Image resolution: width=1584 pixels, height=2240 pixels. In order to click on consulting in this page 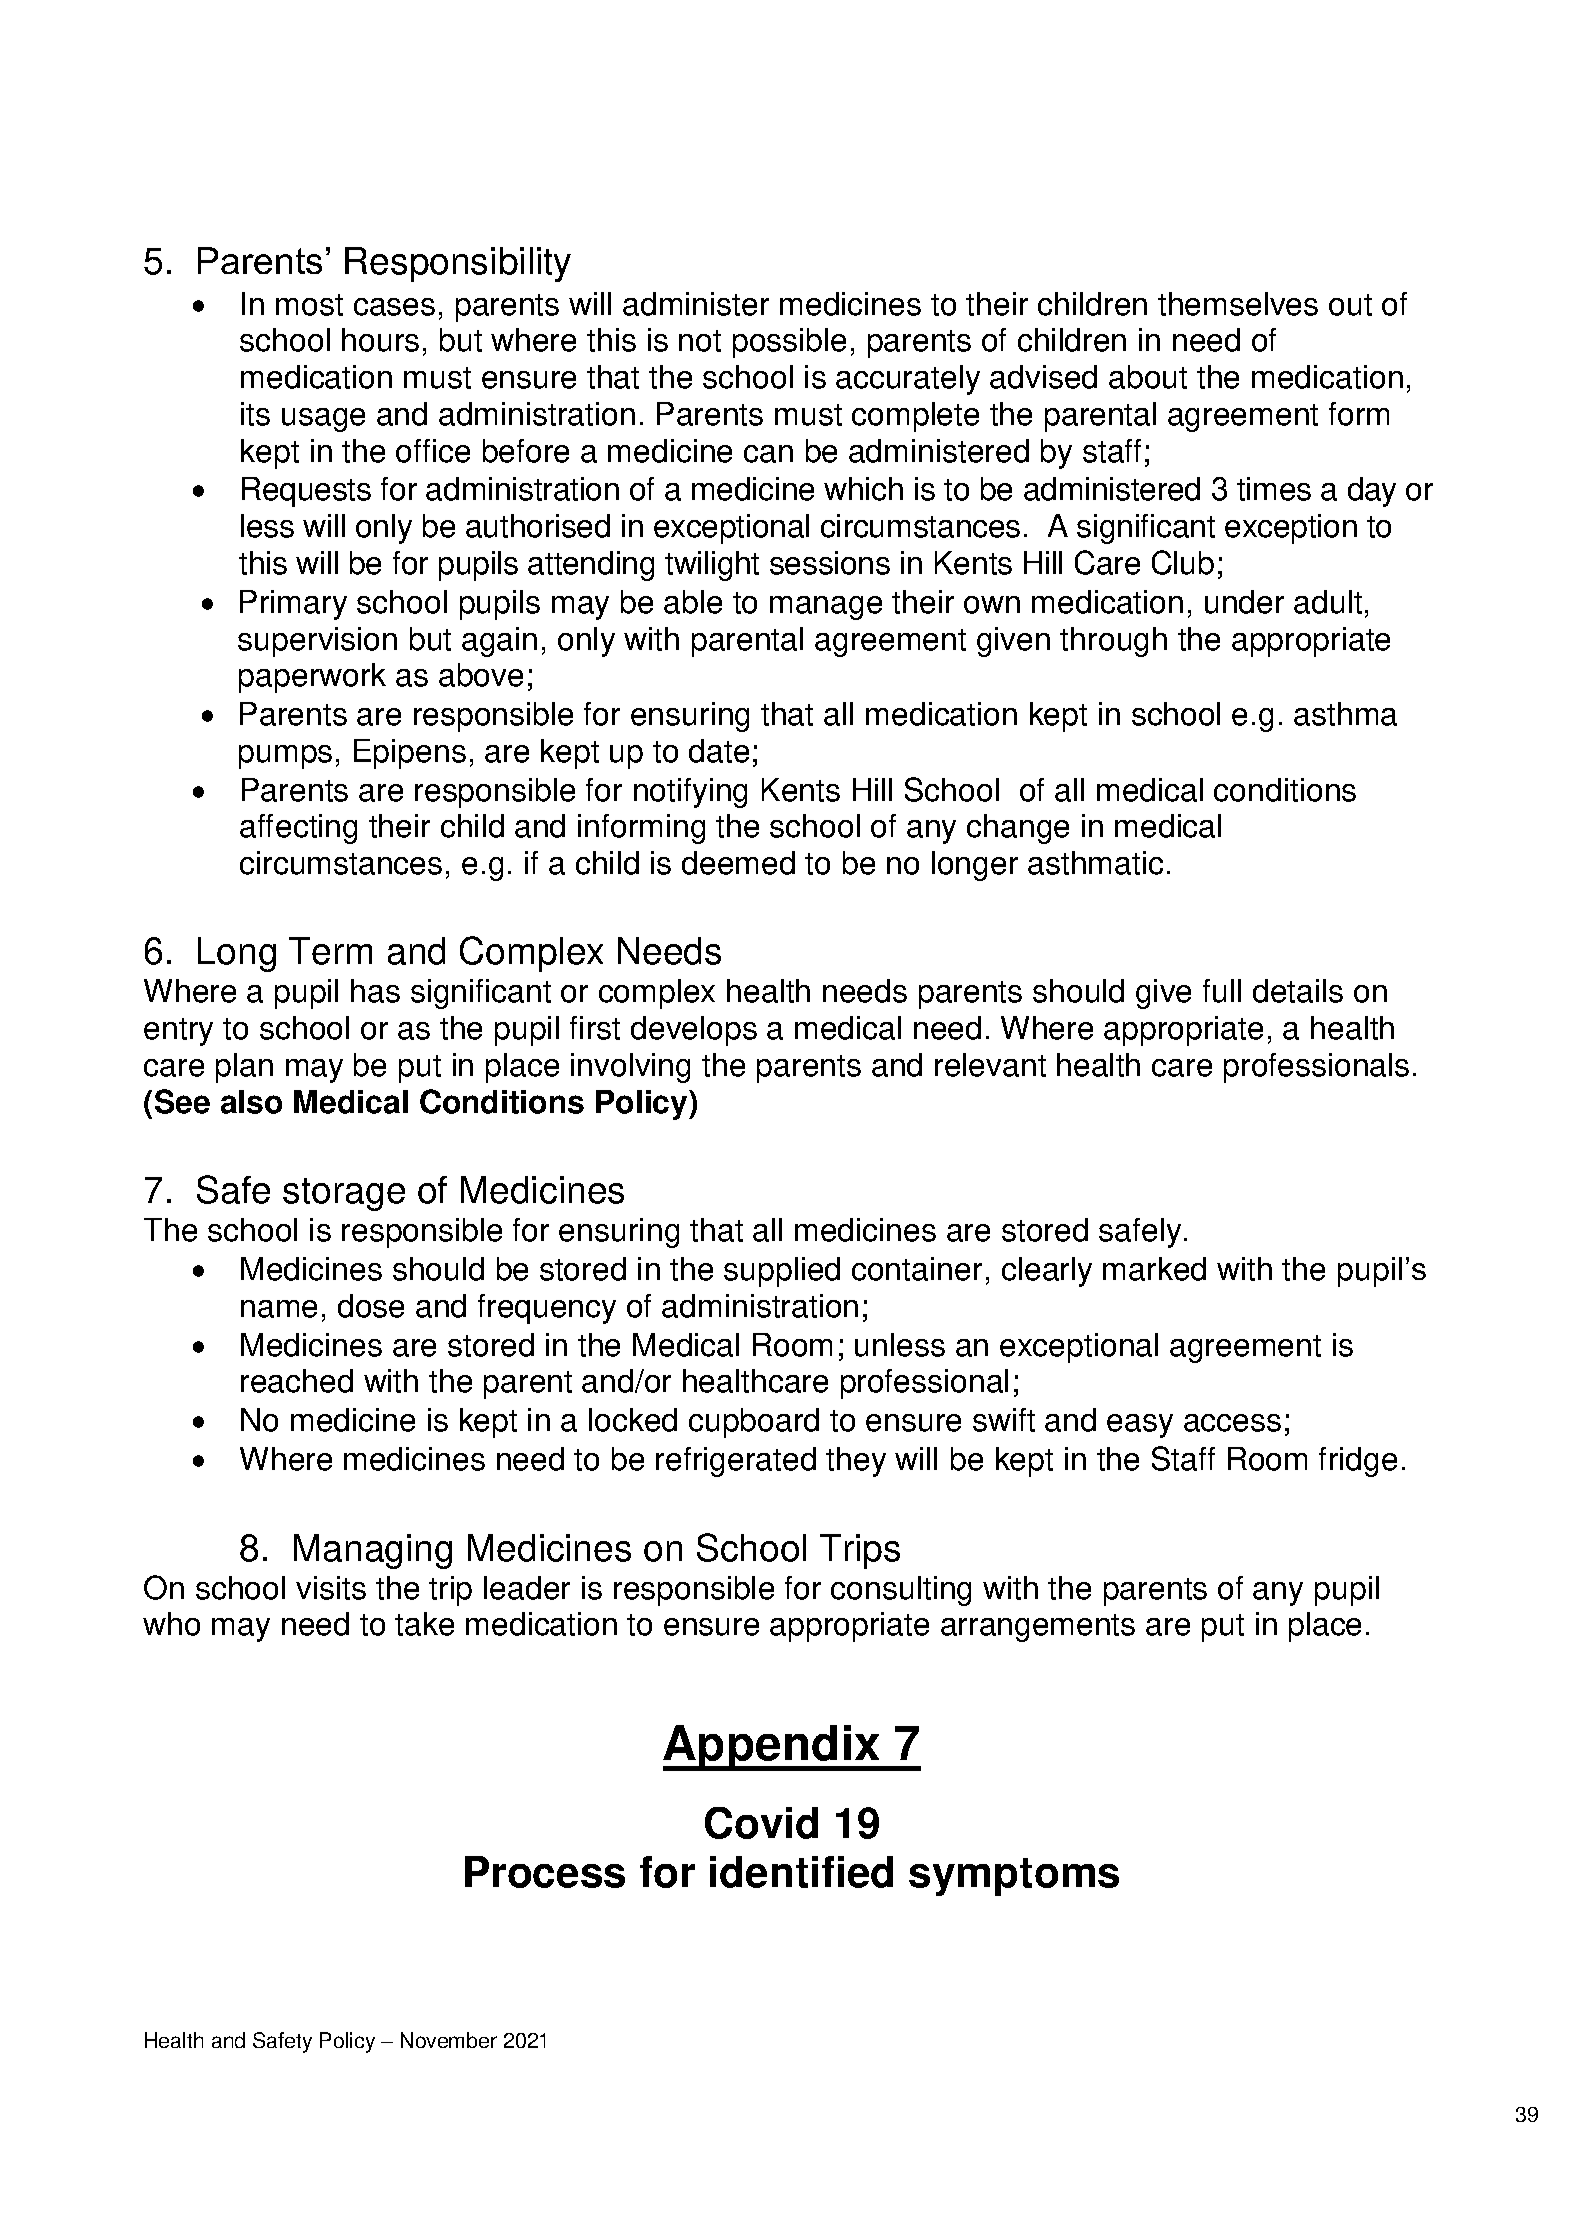, I will do `click(901, 1591)`.
